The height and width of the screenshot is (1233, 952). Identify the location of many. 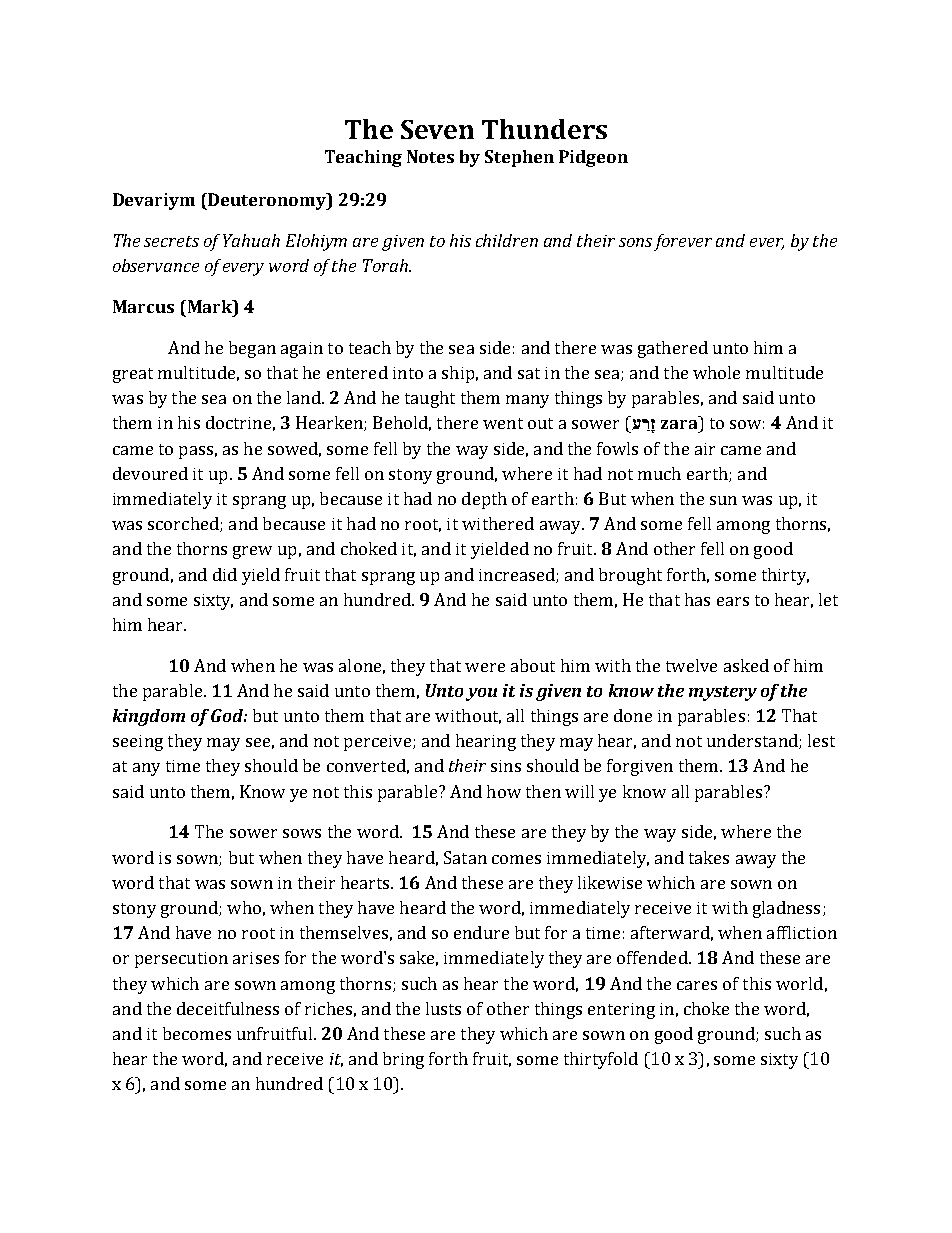
(527, 401).
